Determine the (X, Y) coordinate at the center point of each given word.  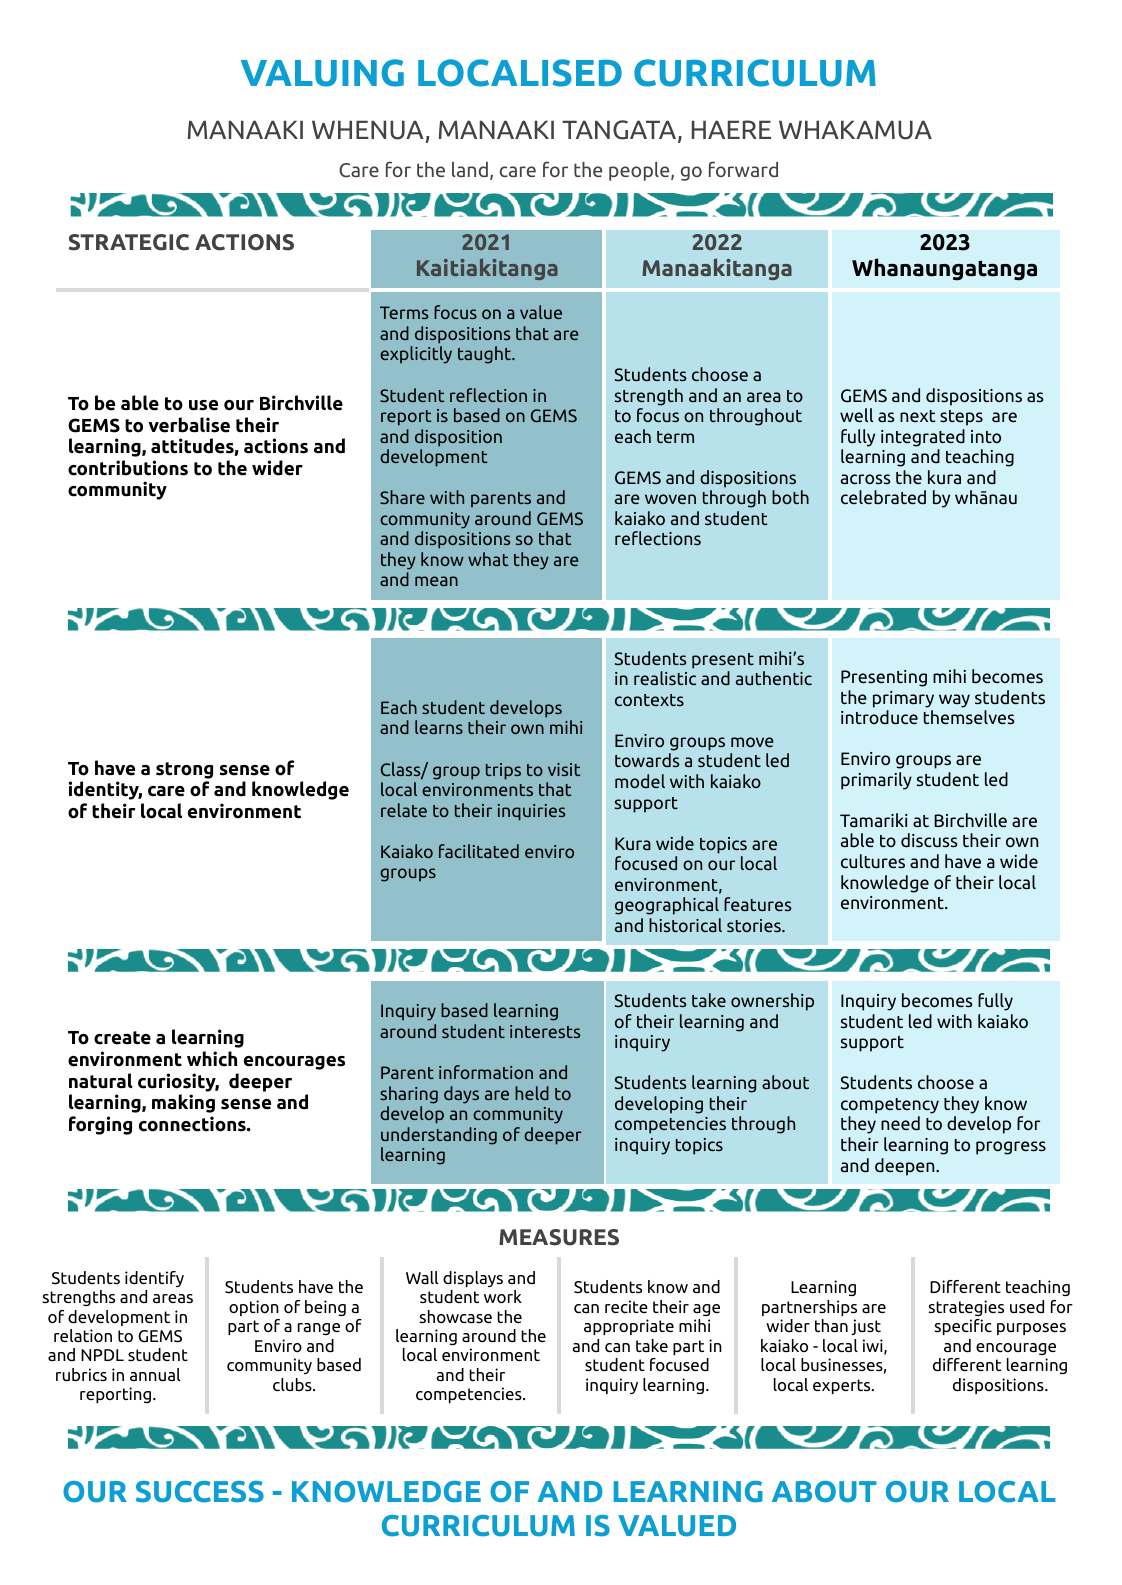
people (640, 171)
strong (184, 770)
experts (843, 1386)
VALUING (322, 73)
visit (564, 769)
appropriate (629, 1327)
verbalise (189, 425)
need (900, 1123)
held (532, 1093)
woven (670, 499)
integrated (923, 438)
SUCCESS (200, 1492)
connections (193, 1124)
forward (743, 169)
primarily (876, 781)
